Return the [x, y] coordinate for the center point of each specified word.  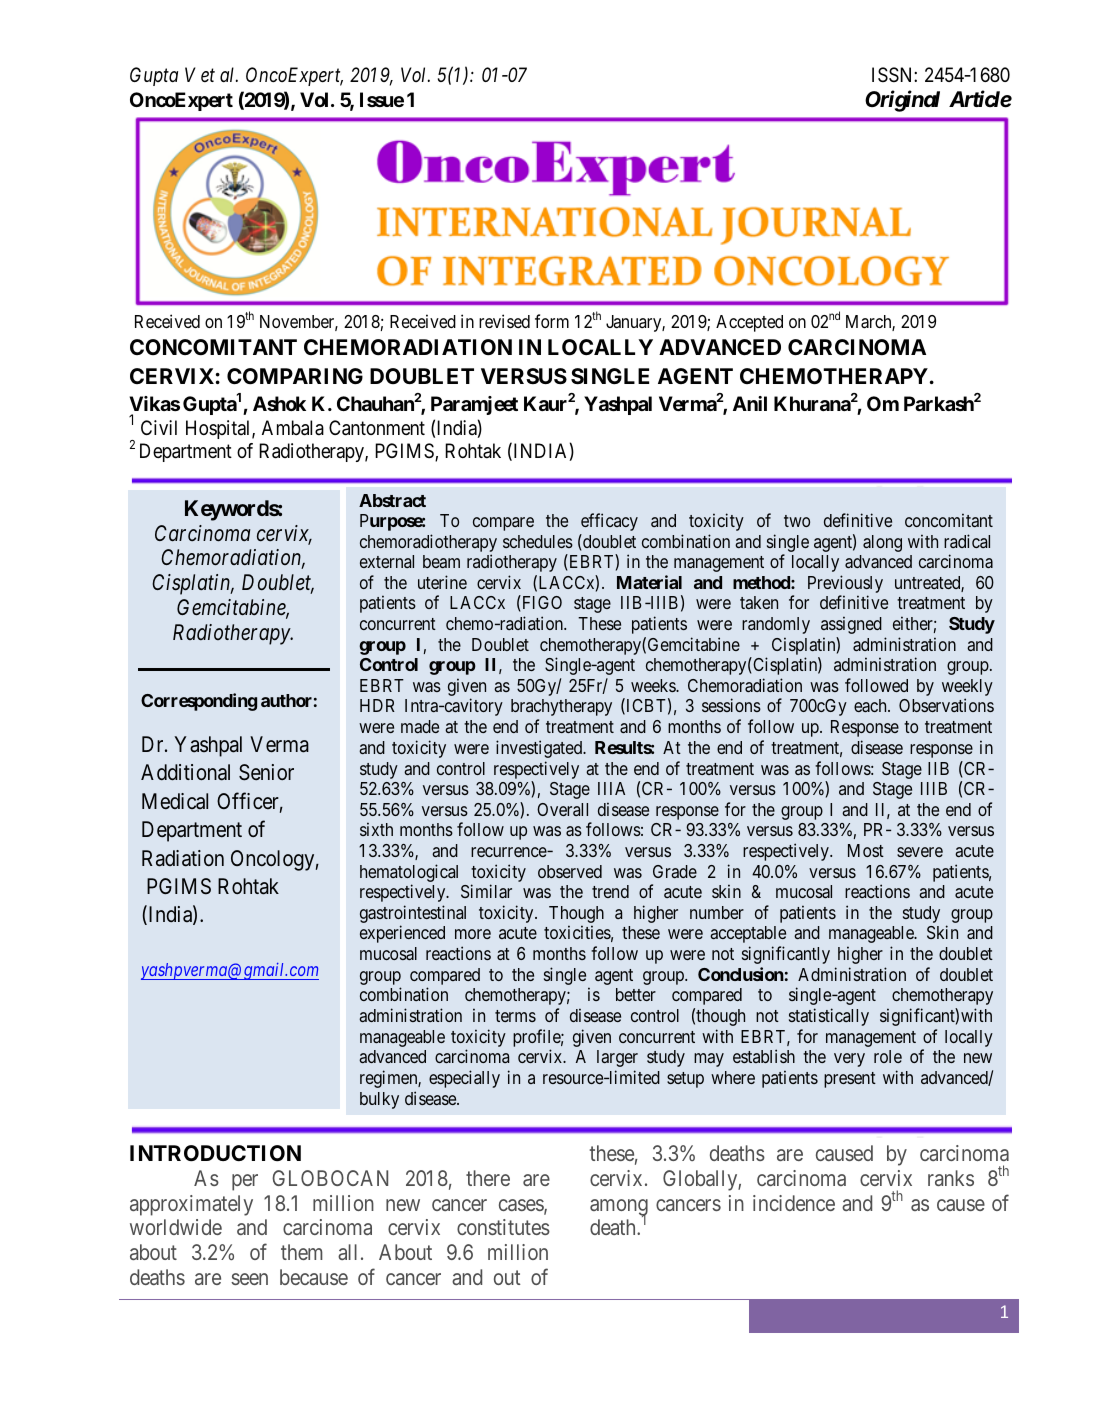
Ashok [279, 403]
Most [866, 850]
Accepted [749, 323]
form [552, 321]
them [302, 1252]
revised [504, 321]
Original [902, 101]
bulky [379, 1100]
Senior [266, 772]
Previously [845, 585]
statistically [829, 1017]
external [387, 561]
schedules [538, 541]
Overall [562, 809]
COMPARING [295, 376]
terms [515, 1016]
